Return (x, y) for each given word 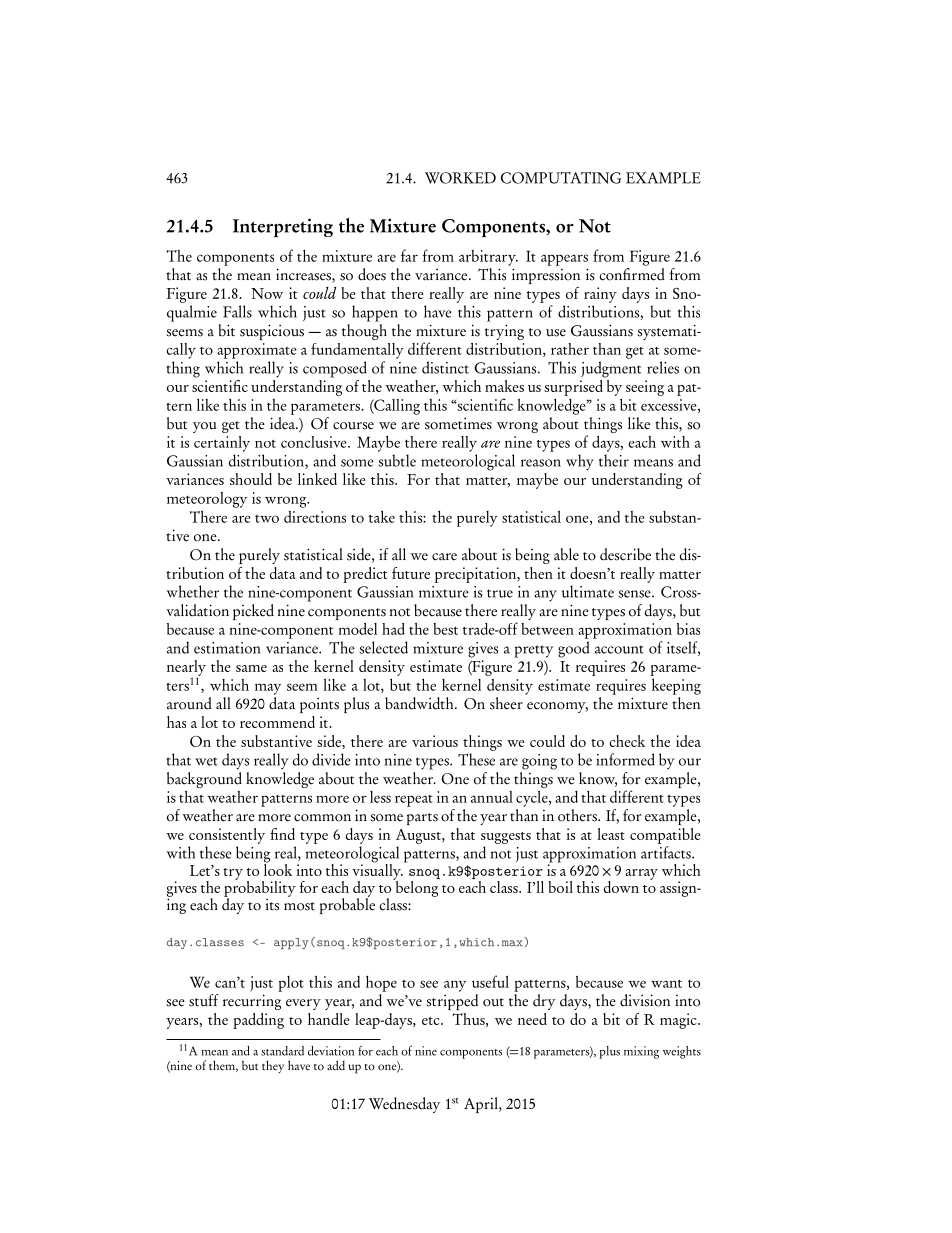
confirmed (632, 274)
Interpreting (283, 228)
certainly (222, 444)
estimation (227, 648)
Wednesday (404, 1105)
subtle (397, 460)
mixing (641, 1052)
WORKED (460, 178)
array (641, 874)
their (614, 460)
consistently (227, 836)
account (619, 649)
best (445, 629)
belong (416, 887)
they (273, 1066)
